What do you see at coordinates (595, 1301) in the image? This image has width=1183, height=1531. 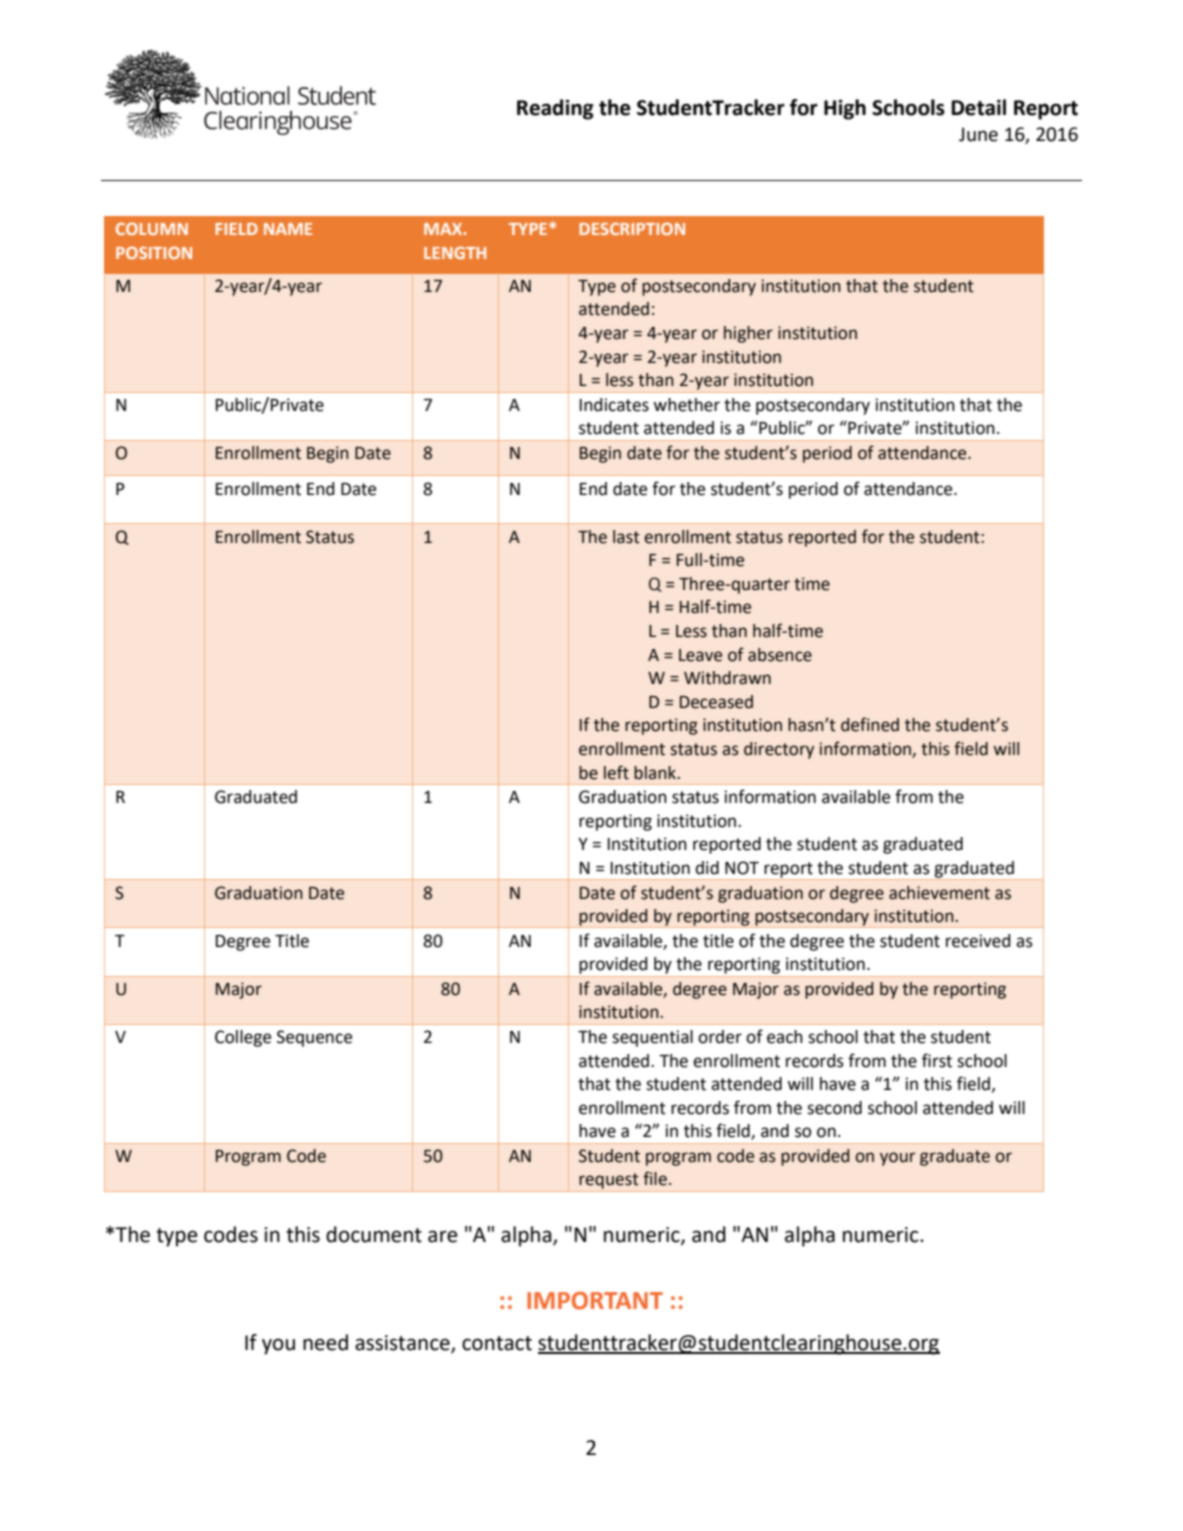 I see `IMPORTANT` at bounding box center [595, 1301].
